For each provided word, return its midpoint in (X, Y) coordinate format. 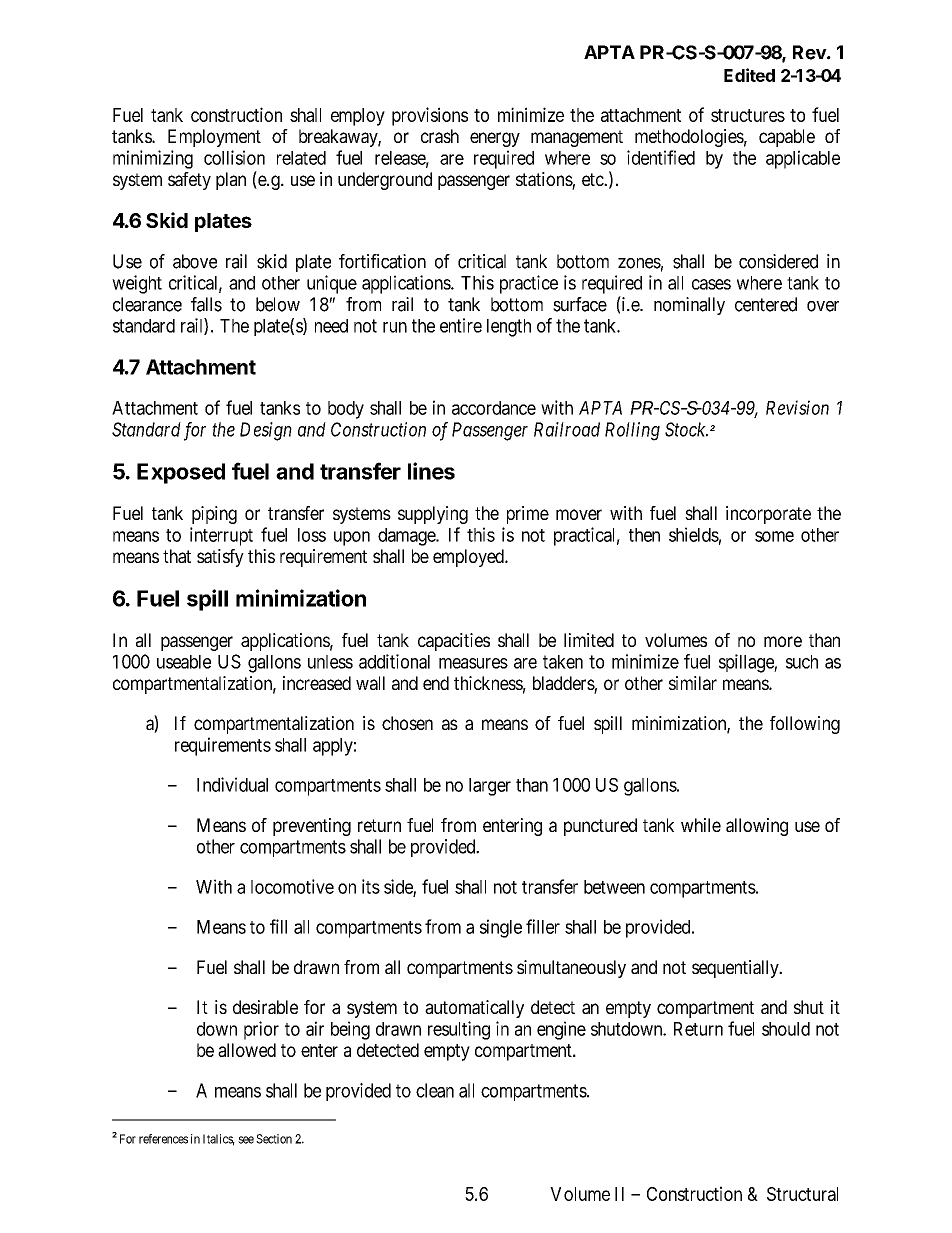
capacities (454, 642)
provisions (430, 116)
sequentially (736, 969)
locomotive (292, 886)
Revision (797, 407)
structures (748, 115)
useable (184, 662)
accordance (494, 408)
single (501, 928)
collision (234, 157)
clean (435, 1090)
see (246, 1140)
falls (206, 304)
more (783, 641)
